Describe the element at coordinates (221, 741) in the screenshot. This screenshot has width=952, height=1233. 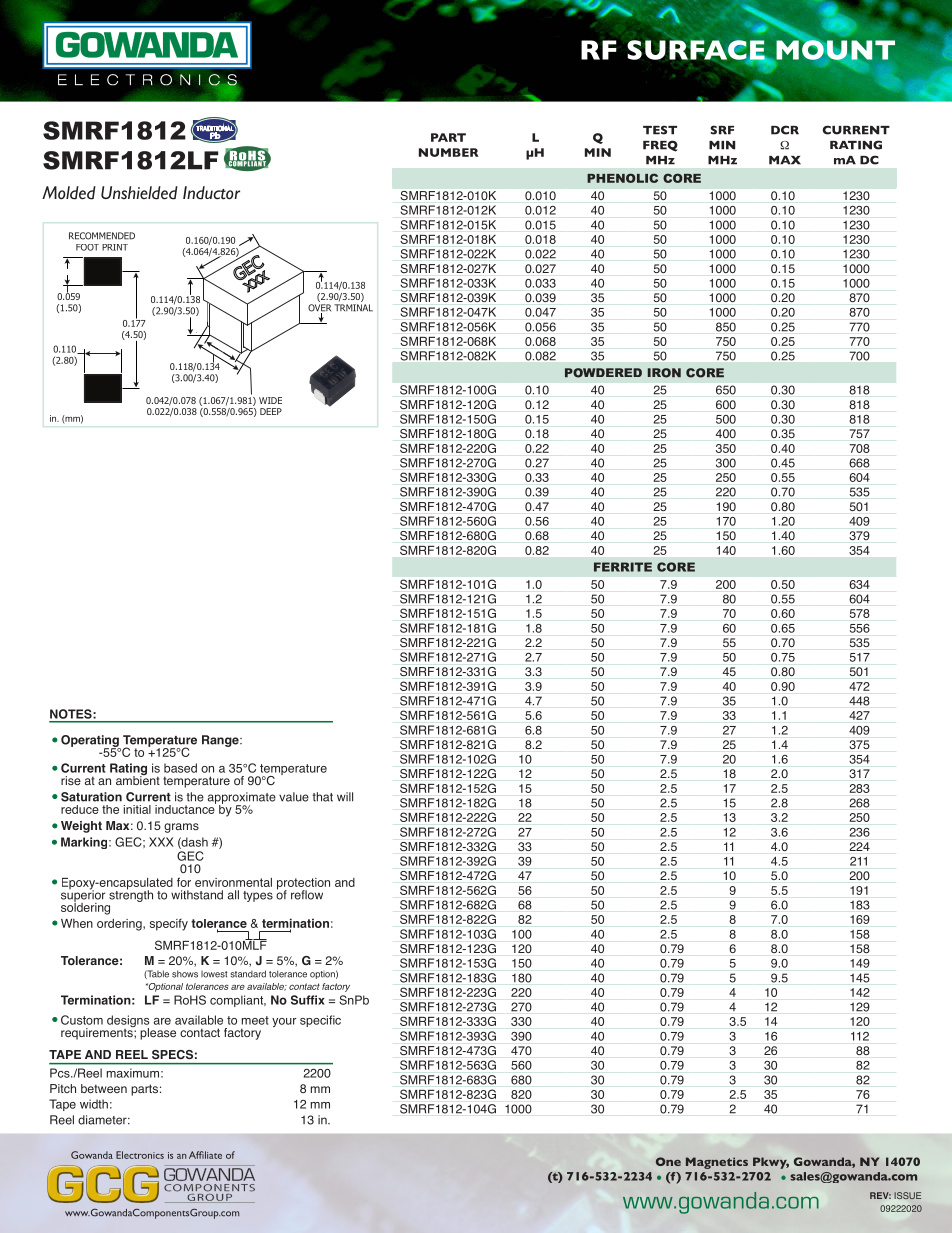
I see `Range` at that location.
